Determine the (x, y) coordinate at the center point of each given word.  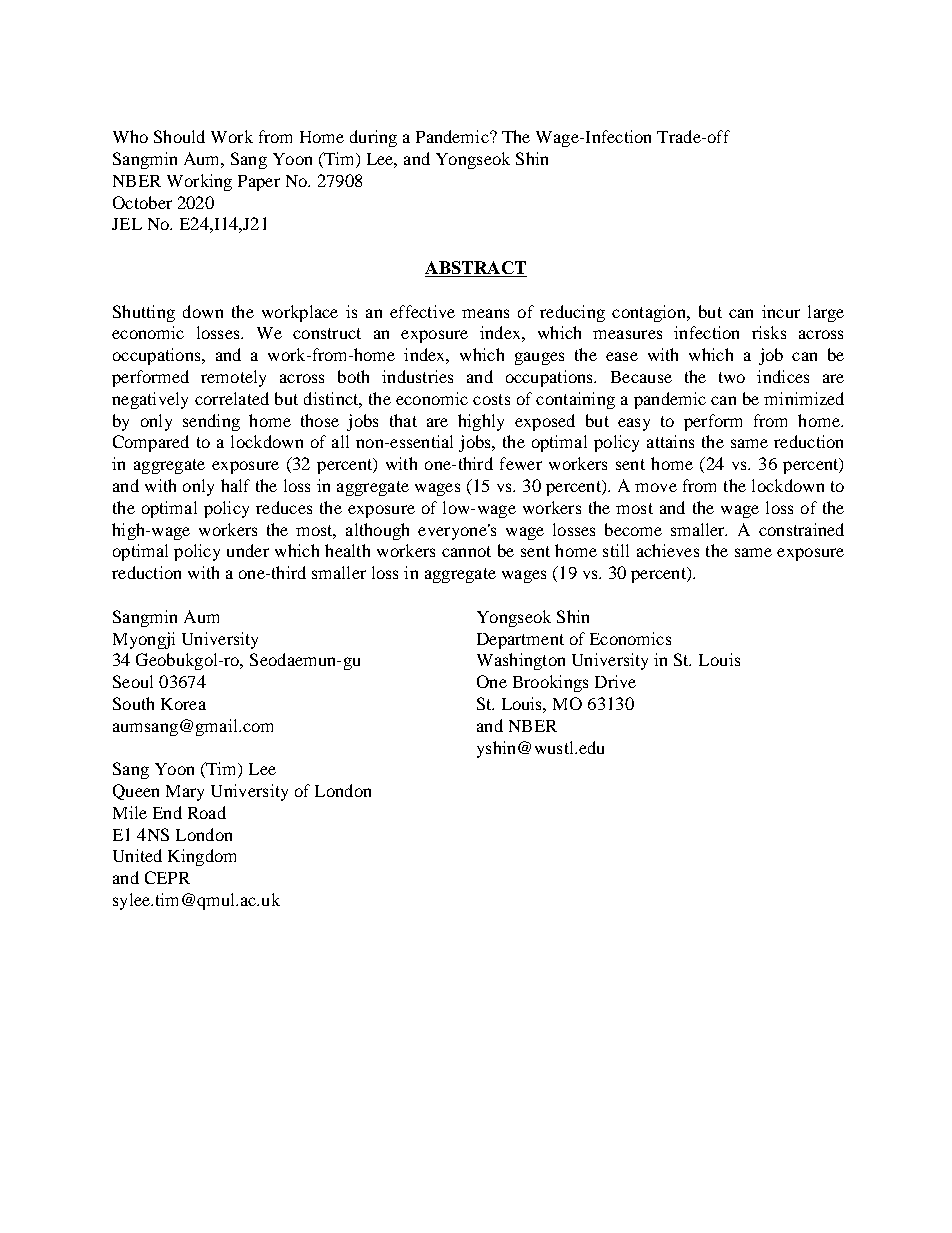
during (373, 138)
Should (179, 136)
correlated (232, 398)
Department (520, 641)
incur (781, 311)
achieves (668, 550)
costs (491, 399)
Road (207, 812)
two (732, 377)
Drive (615, 681)
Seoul (133, 681)
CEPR (167, 877)
